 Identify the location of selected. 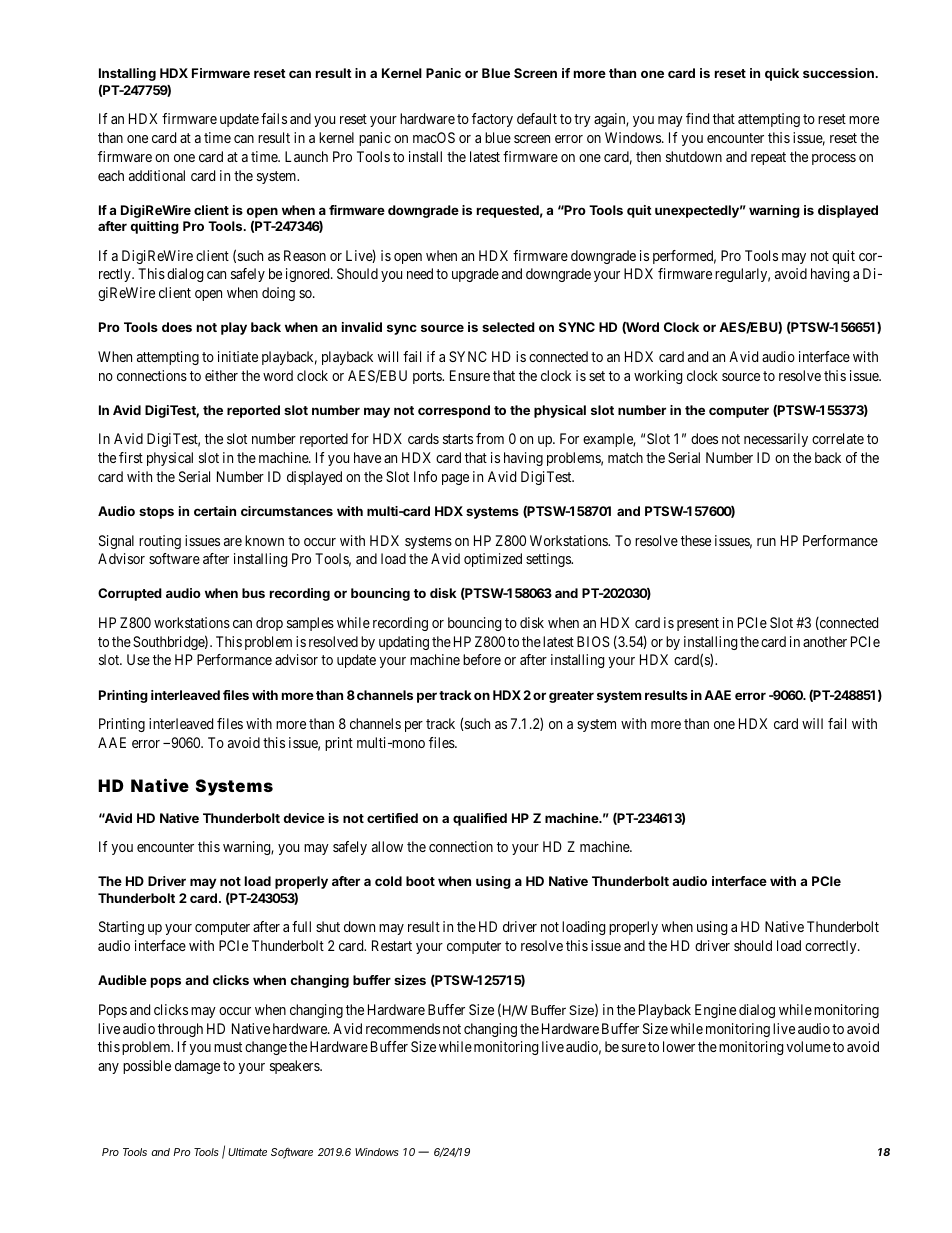
(508, 327).
